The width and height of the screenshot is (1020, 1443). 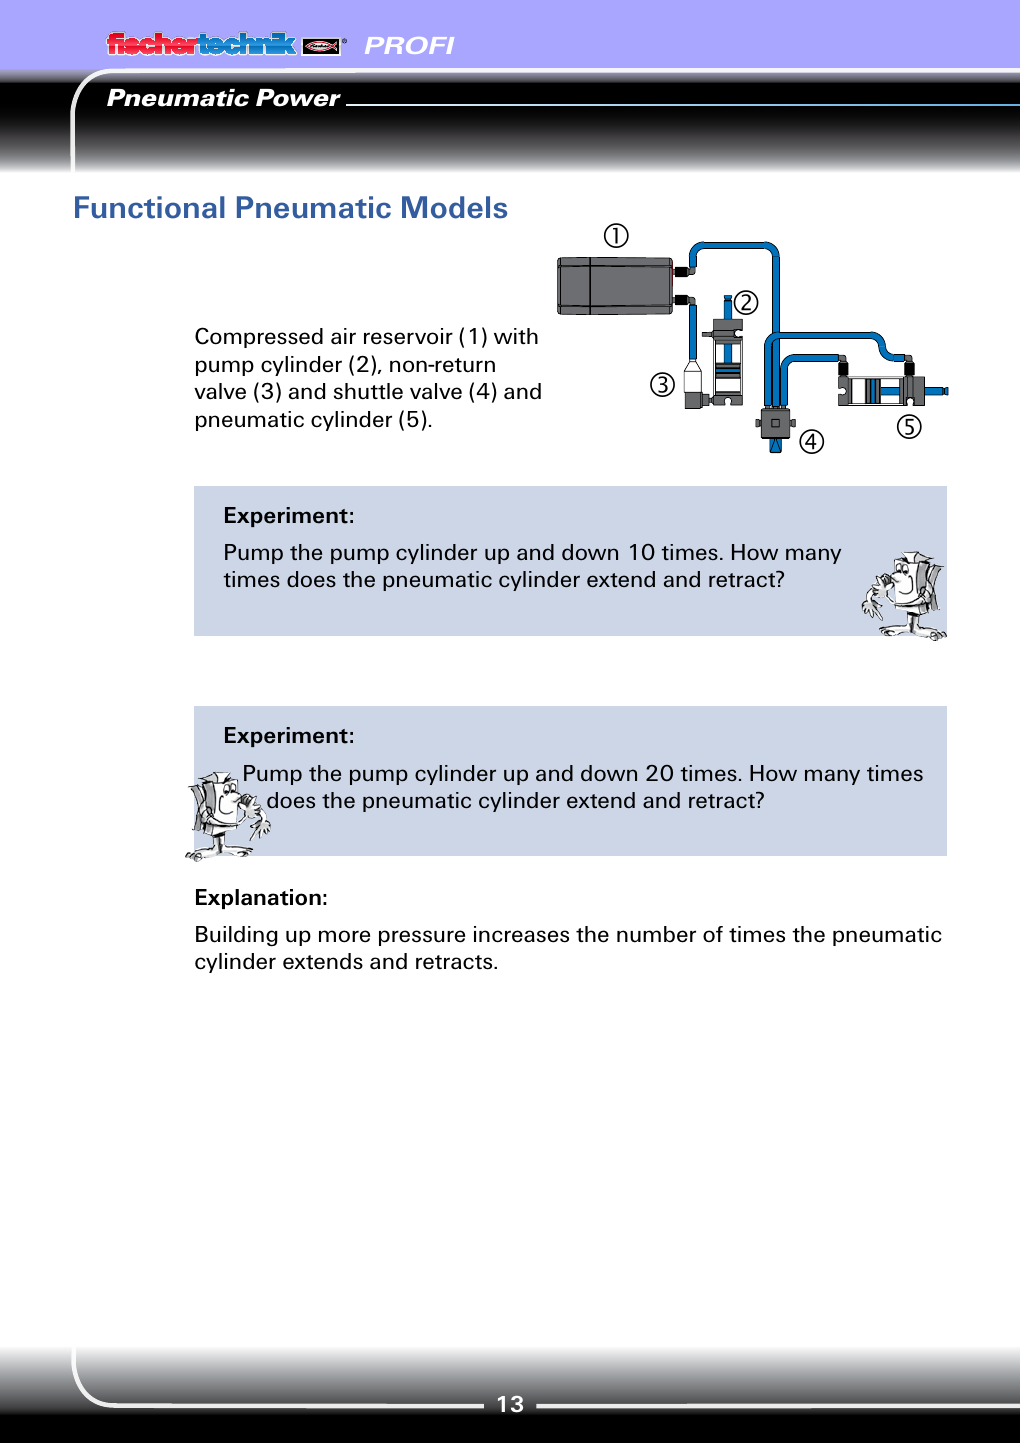 What do you see at coordinates (150, 207) in the screenshot?
I see `Functional` at bounding box center [150, 207].
